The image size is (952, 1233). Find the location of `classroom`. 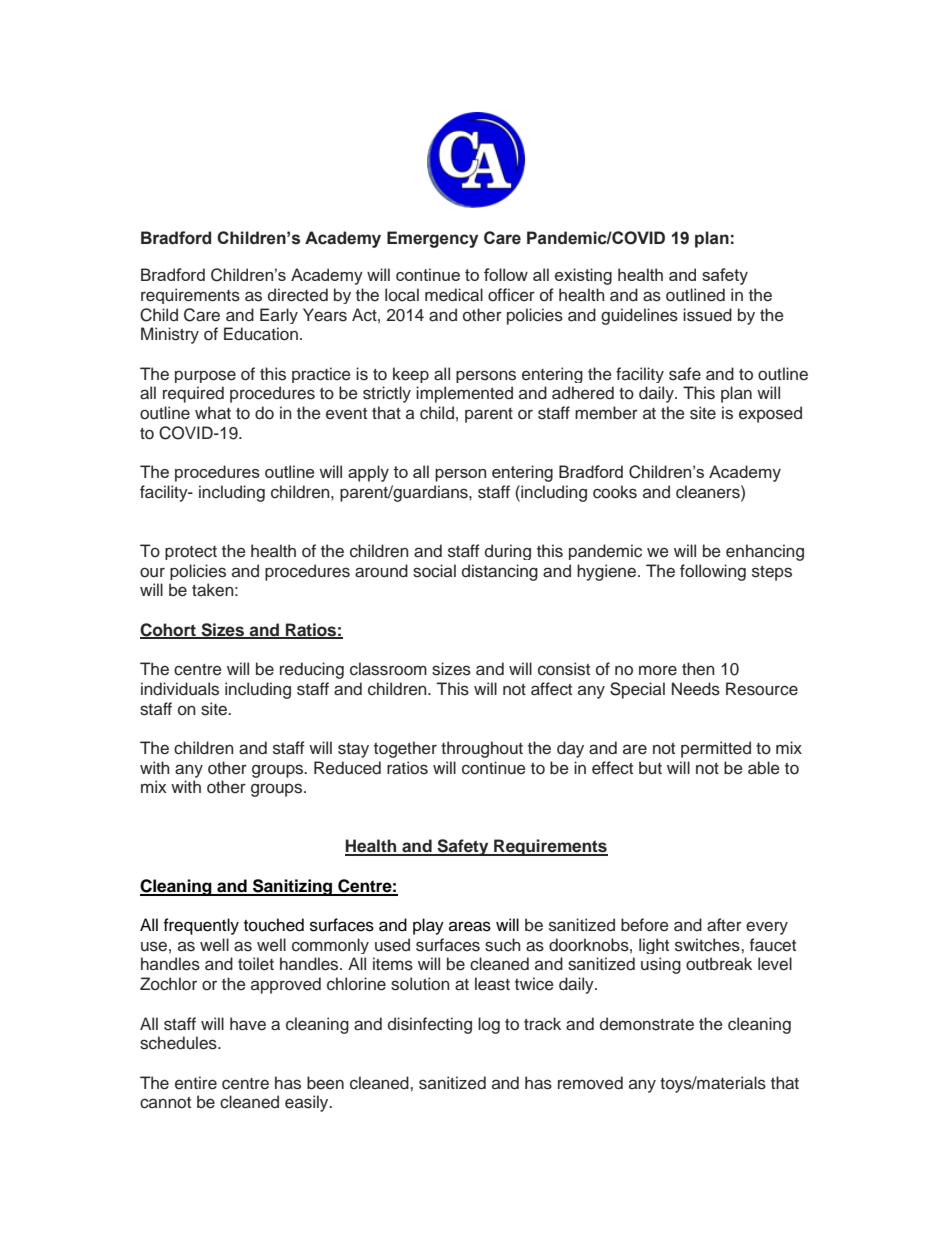

classroom is located at coordinates (388, 669).
